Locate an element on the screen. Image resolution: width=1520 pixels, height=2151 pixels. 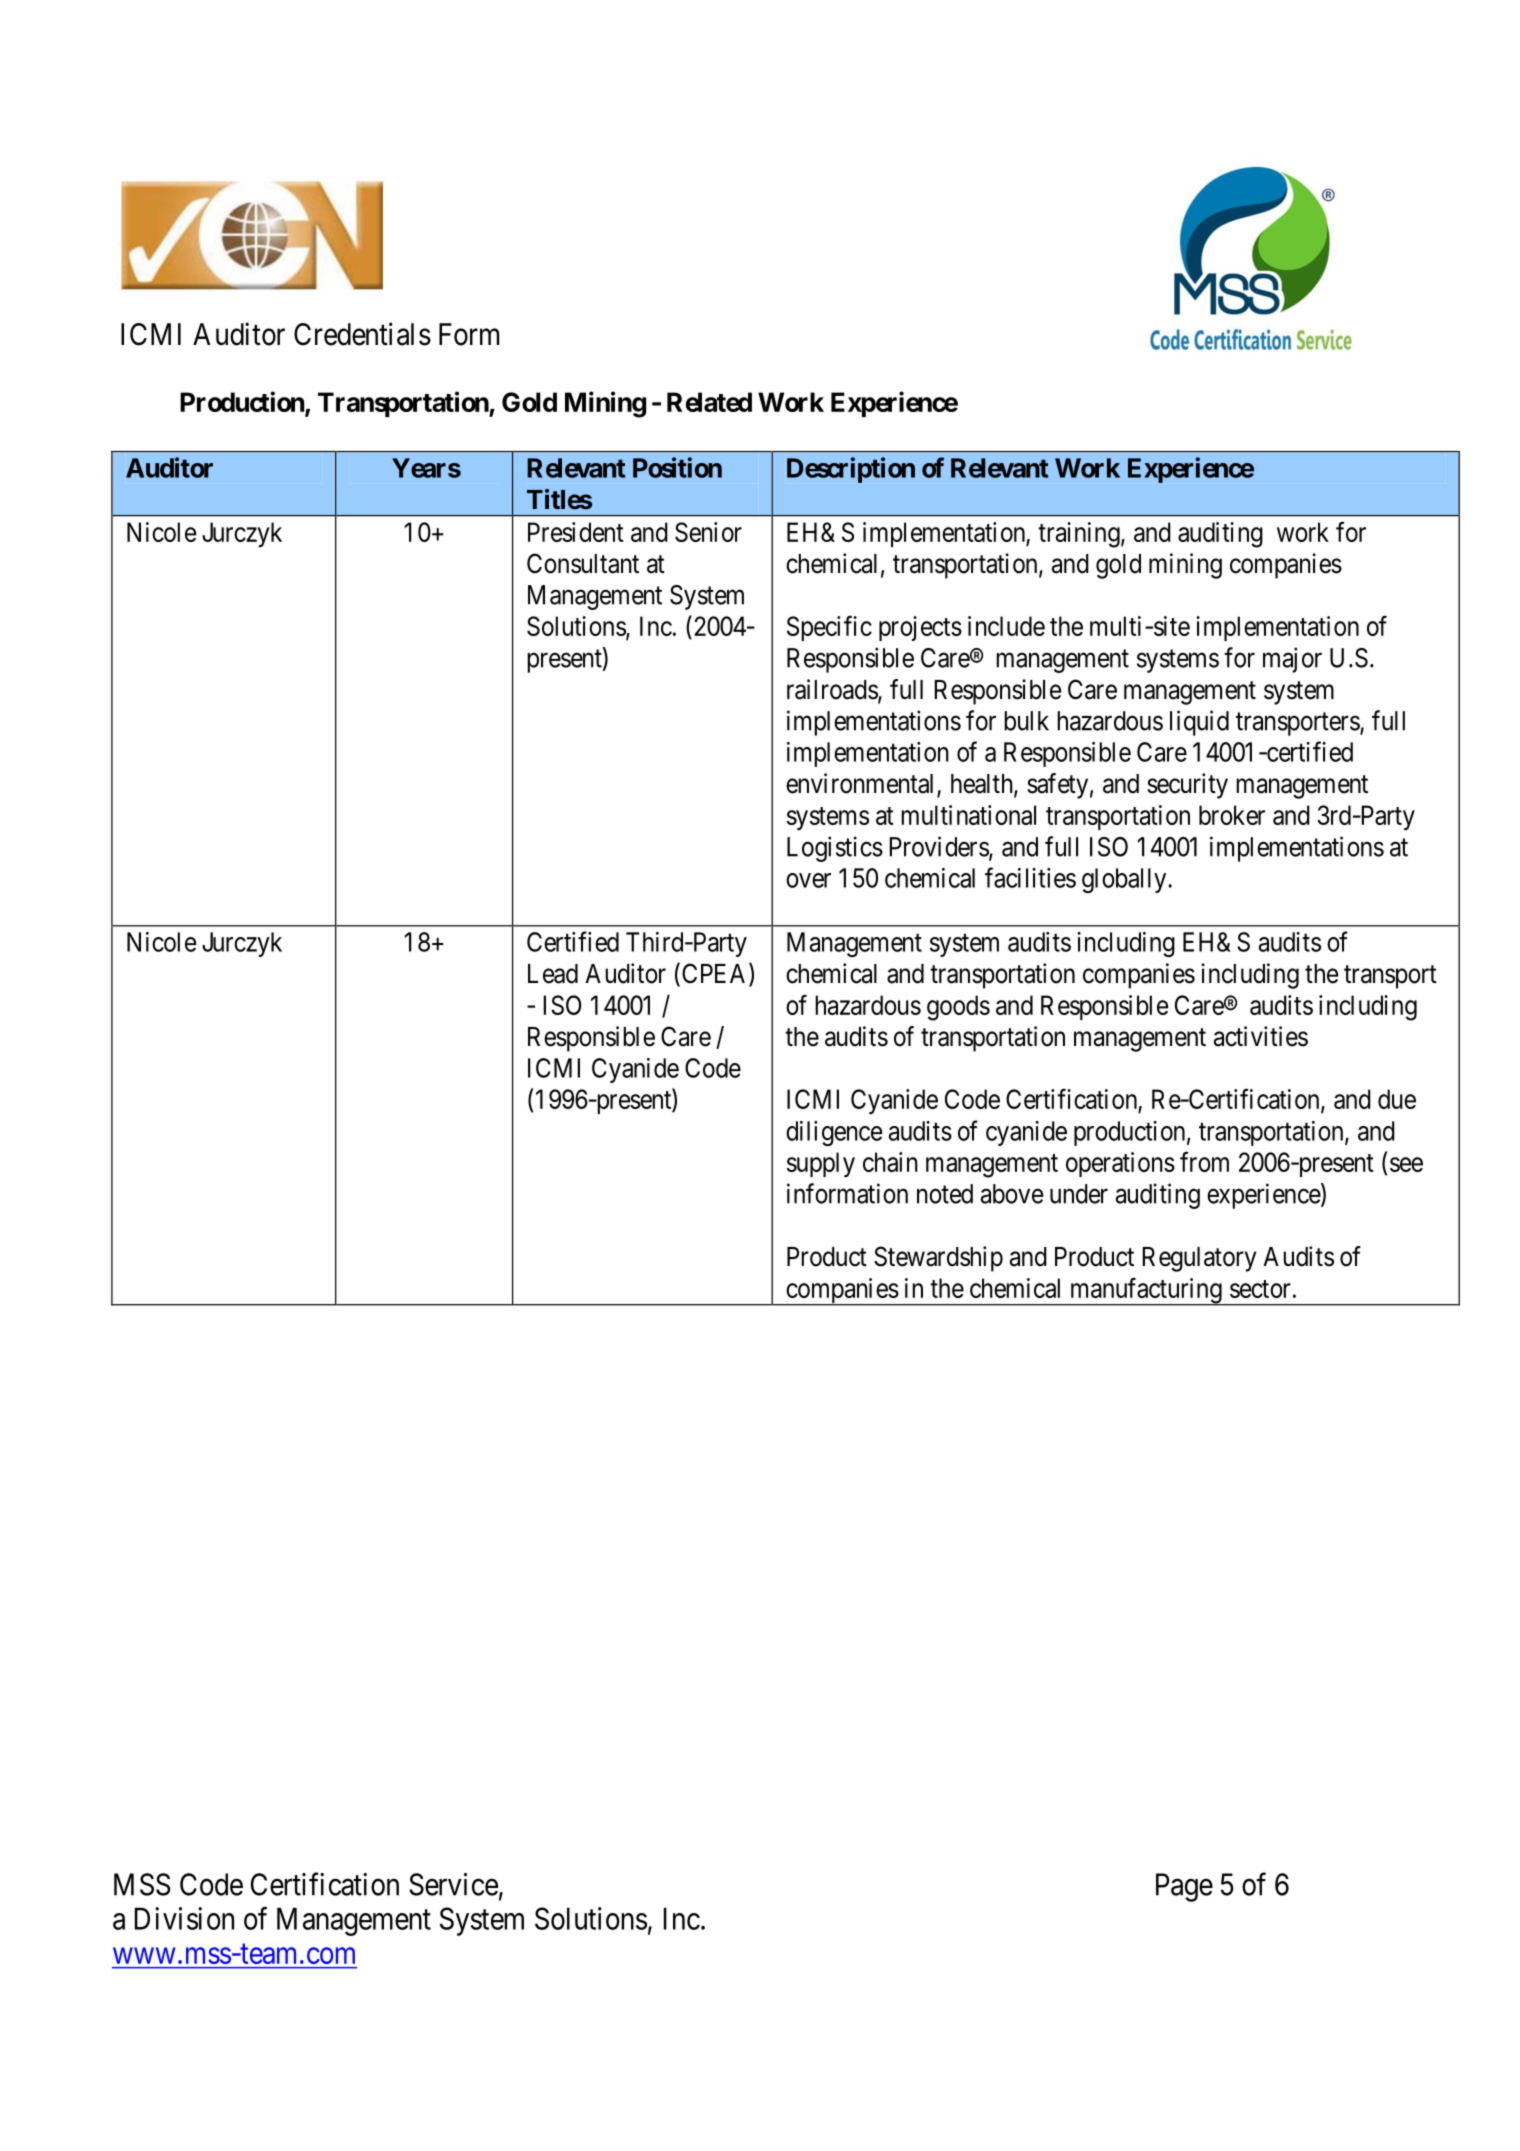
from is located at coordinates (1204, 1161).
